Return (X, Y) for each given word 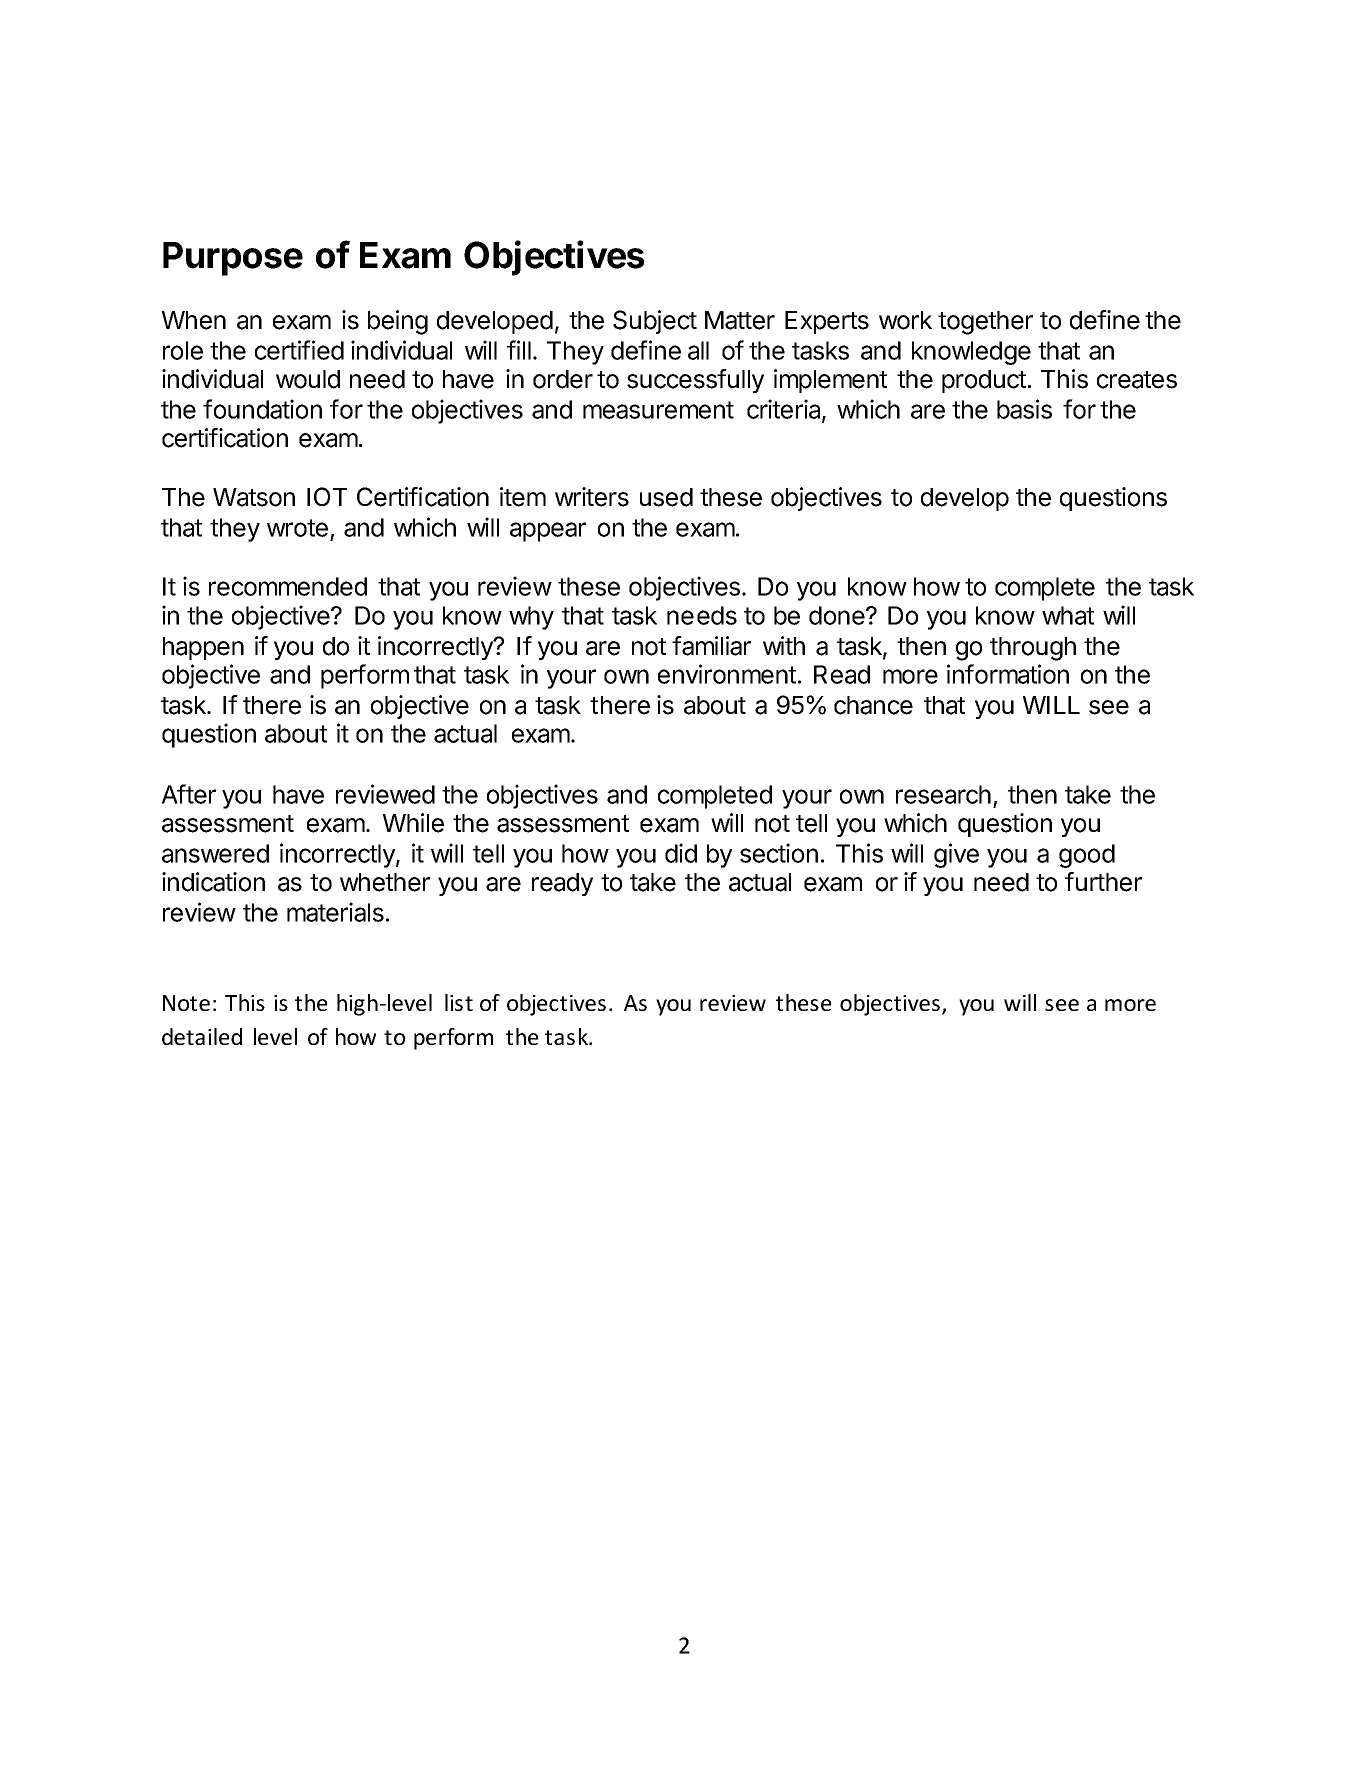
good (1087, 856)
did (681, 853)
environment (727, 674)
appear (548, 532)
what (1068, 615)
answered (215, 853)
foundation (262, 409)
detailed (202, 1036)
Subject (655, 322)
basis (1024, 409)
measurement (658, 410)
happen (203, 648)
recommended (288, 586)
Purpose (233, 259)
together (985, 323)
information (1008, 674)
